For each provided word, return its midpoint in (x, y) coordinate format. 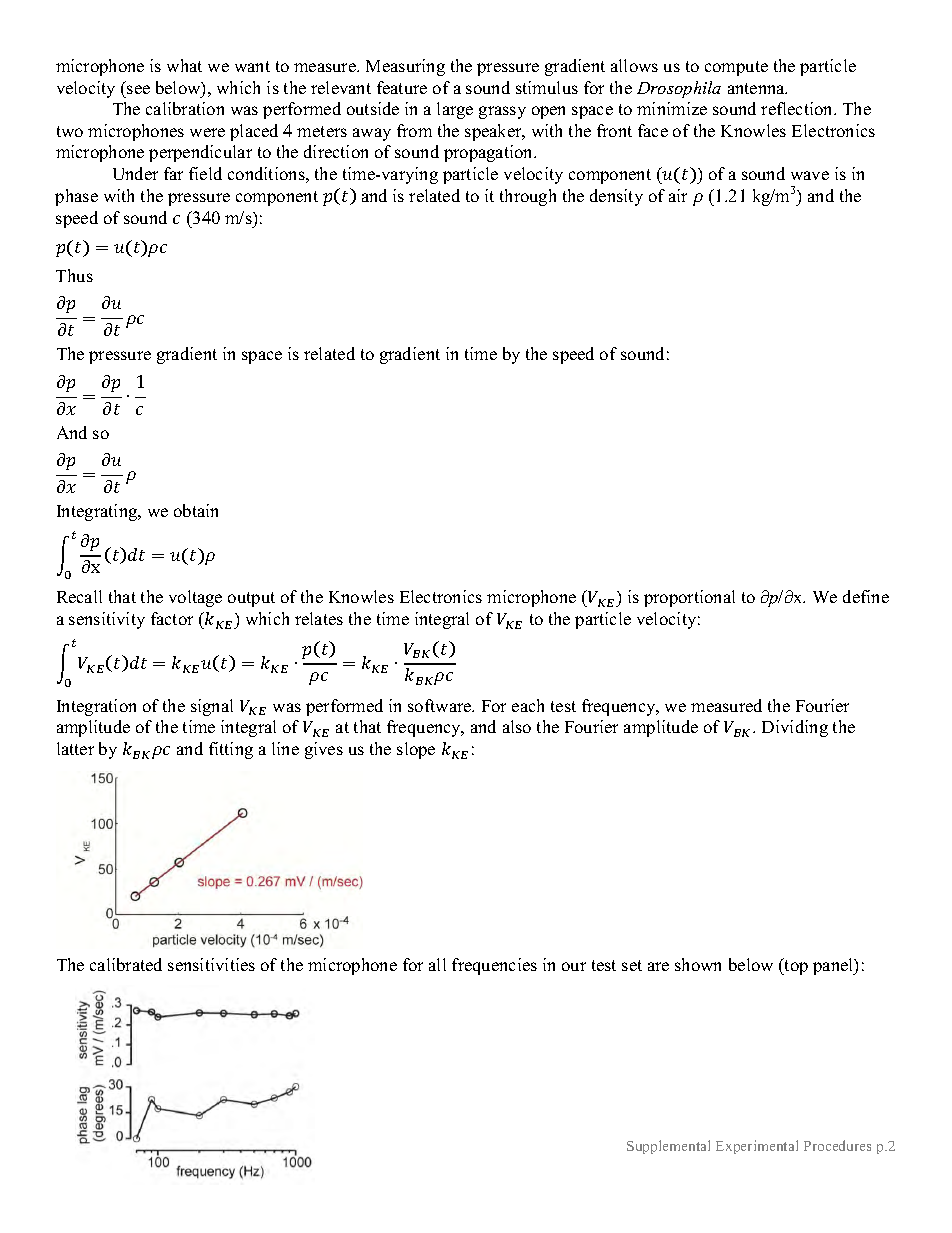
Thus (74, 275)
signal (212, 707)
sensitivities (211, 964)
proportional (689, 598)
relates (319, 618)
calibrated (126, 964)
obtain (196, 510)
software (441, 705)
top (795, 966)
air (678, 195)
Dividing (795, 728)
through (528, 197)
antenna (757, 88)
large (455, 110)
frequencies (494, 966)
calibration (185, 108)
